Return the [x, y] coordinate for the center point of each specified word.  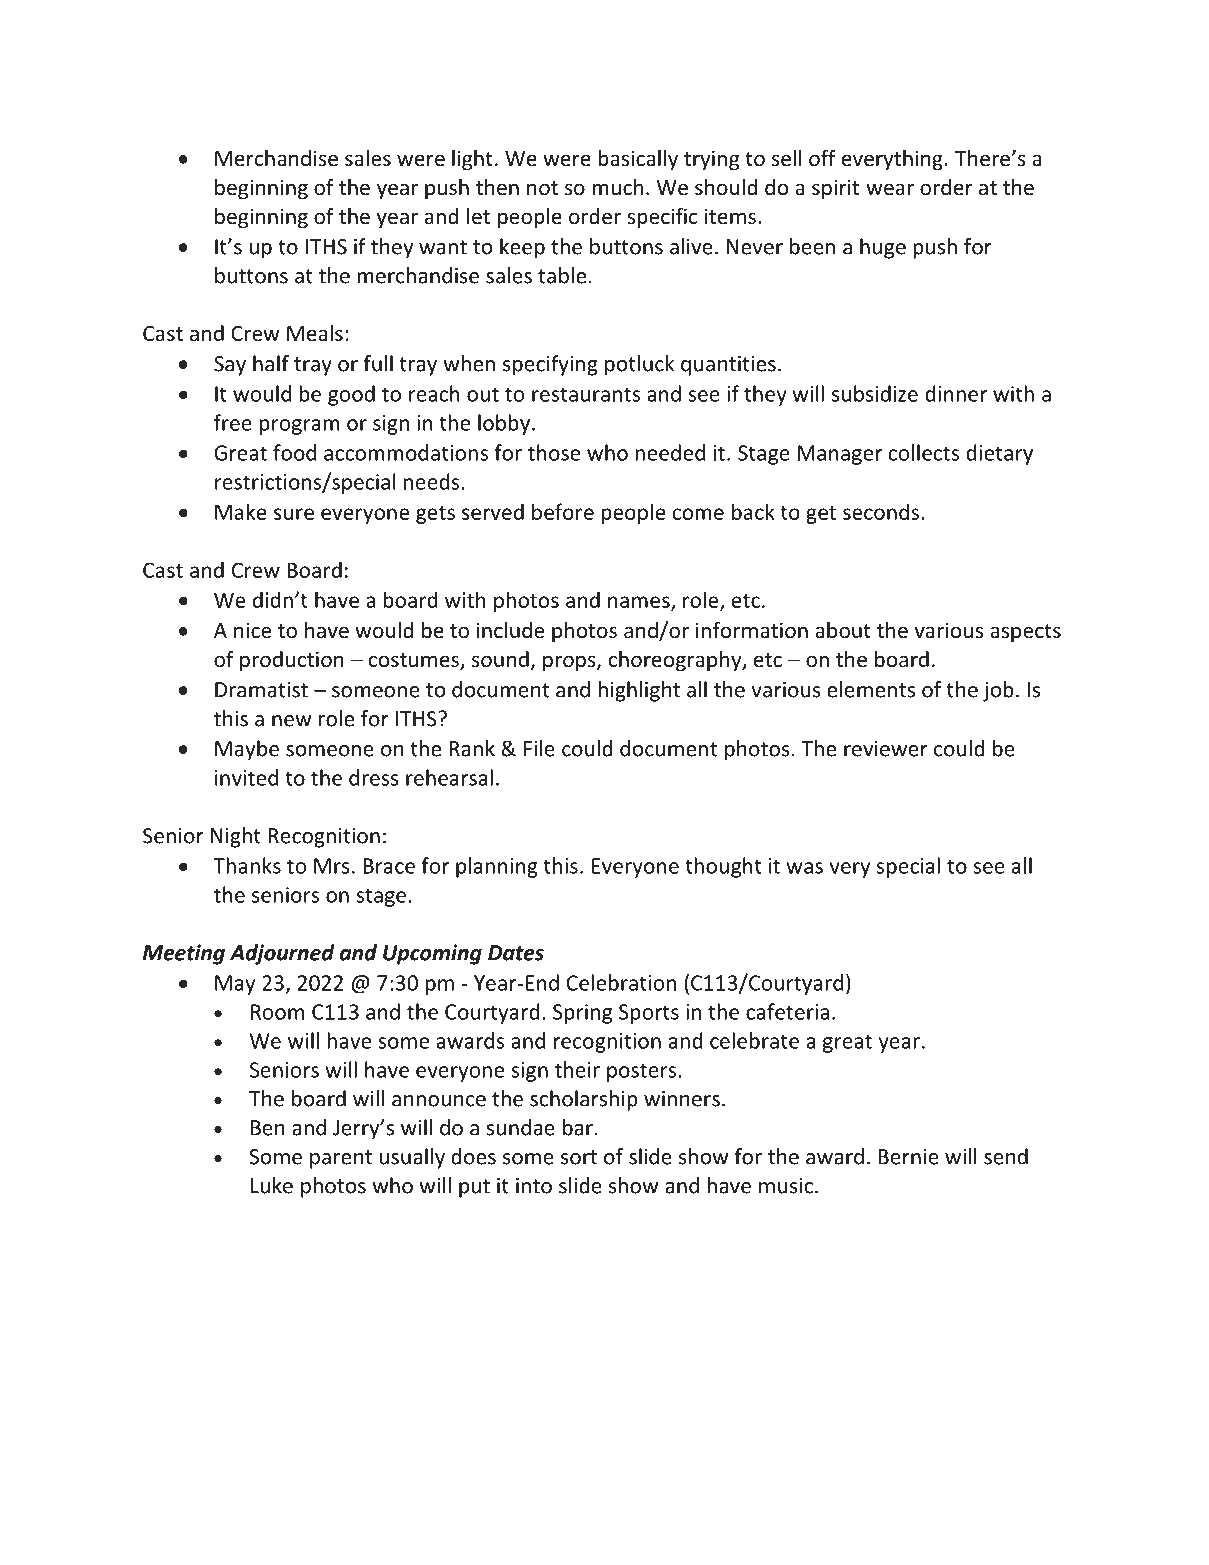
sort [579, 1157]
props [570, 663]
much [617, 187]
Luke [272, 1185]
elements [871, 689]
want [443, 247]
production [292, 661]
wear [890, 189]
